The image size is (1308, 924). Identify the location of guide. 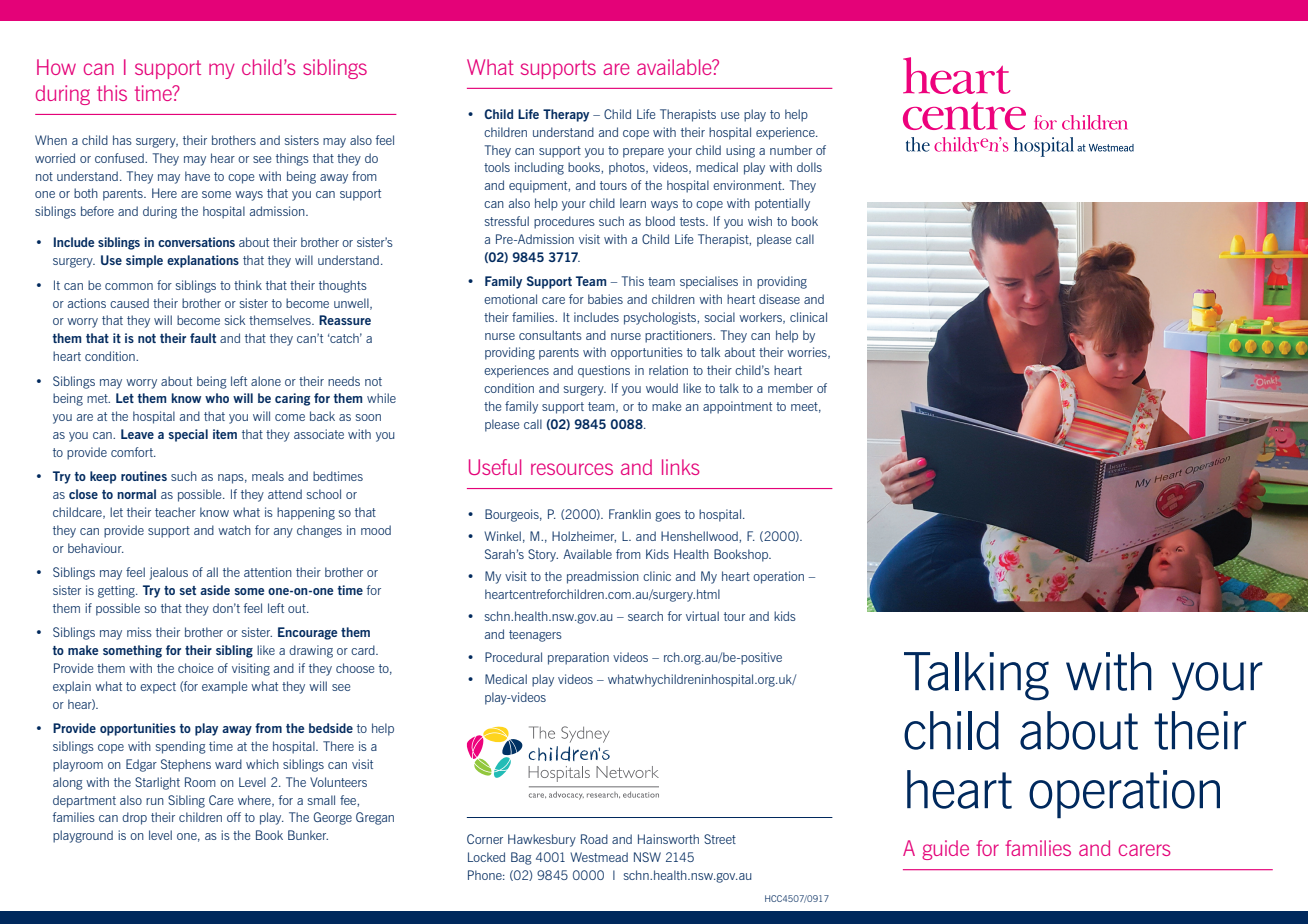
(945, 850).
